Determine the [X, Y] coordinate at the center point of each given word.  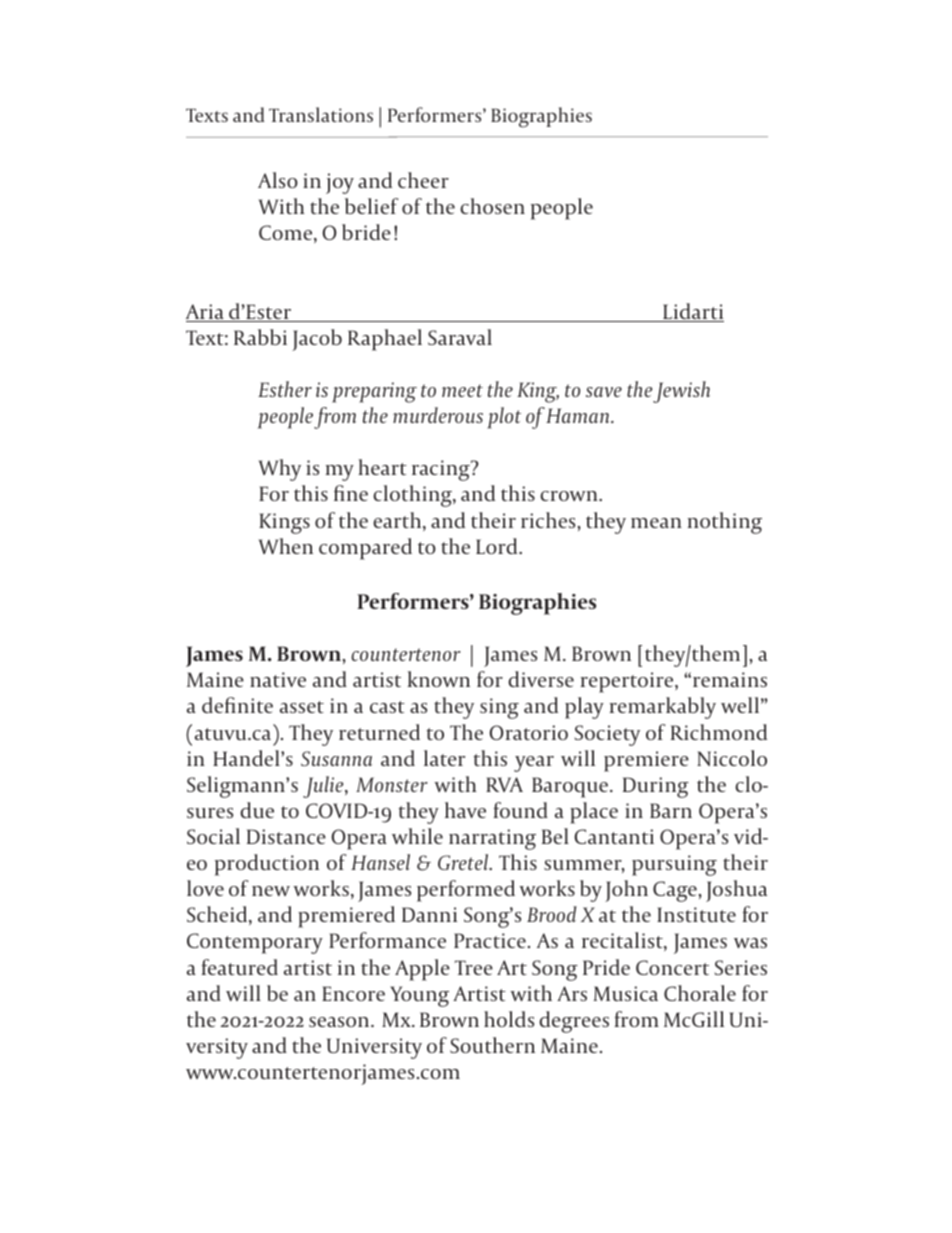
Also [278, 180]
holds [509, 1019]
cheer [423, 180]
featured [239, 967]
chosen [492, 206]
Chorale [700, 993]
